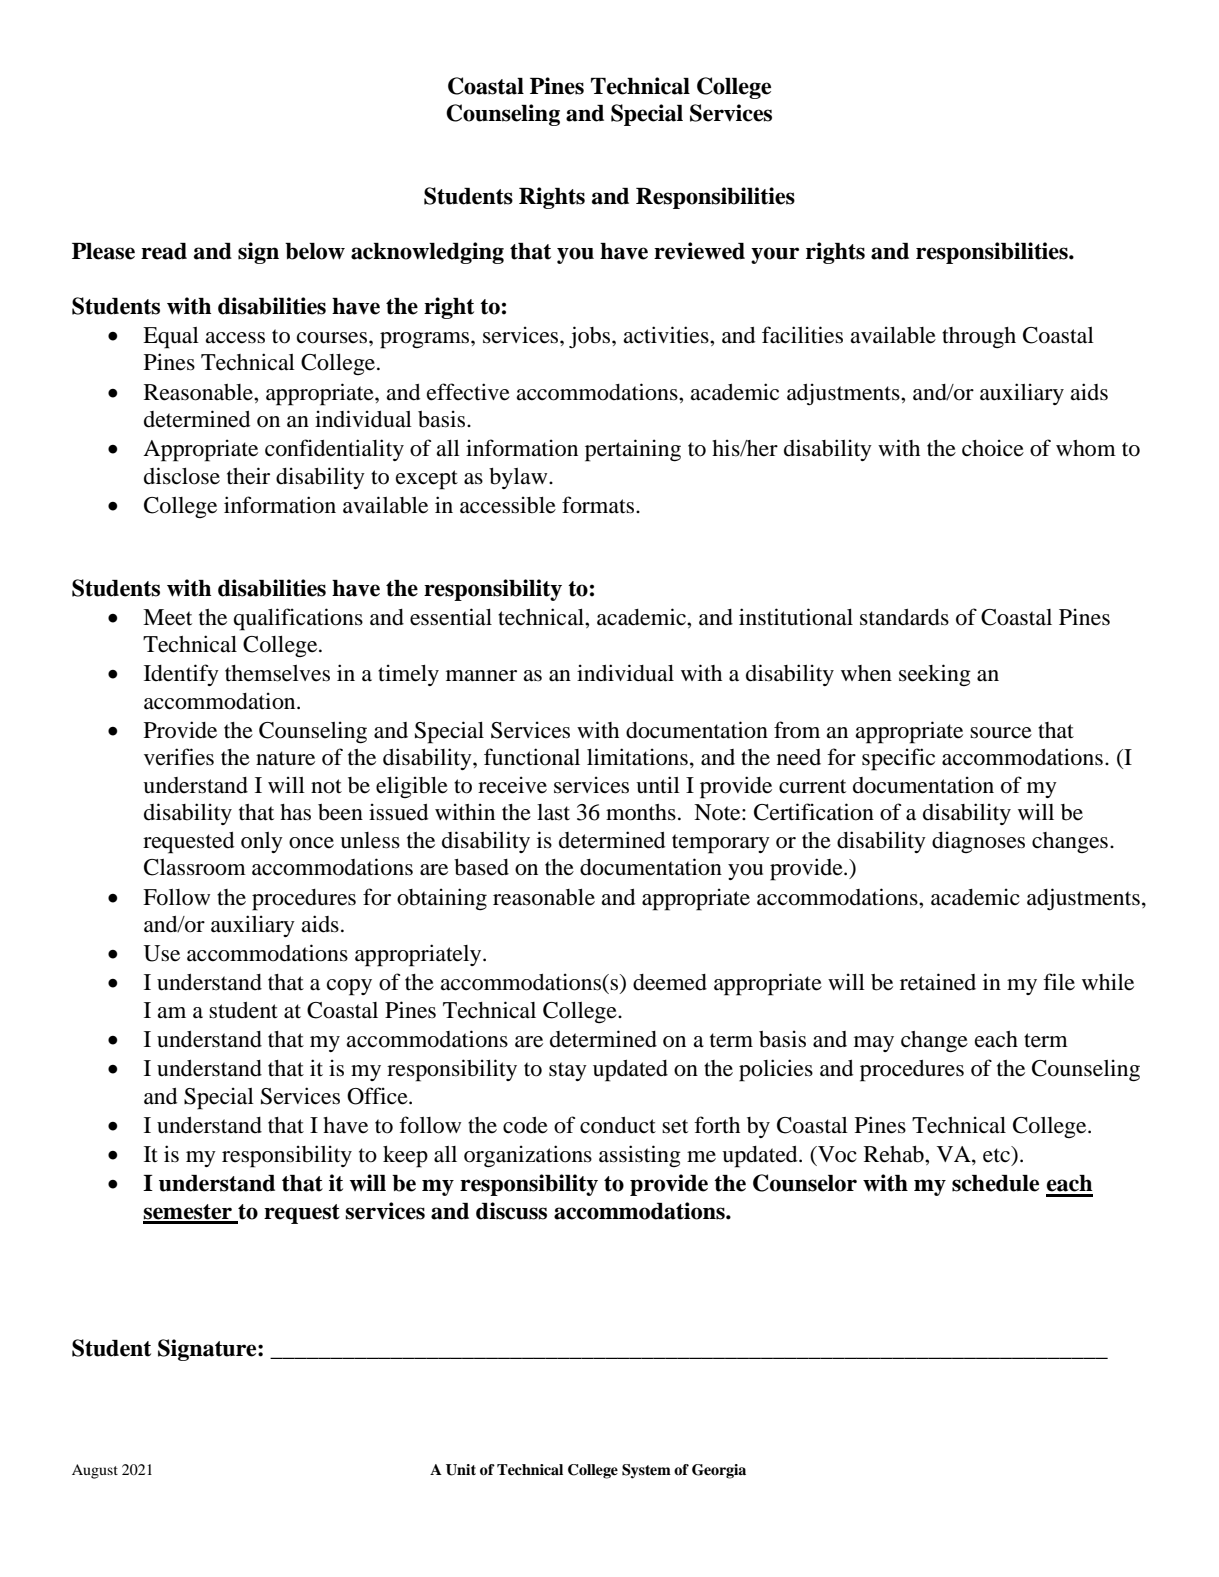 Image resolution: width=1219 pixels, height=1577 pixels. I want to click on formats, so click(599, 505).
